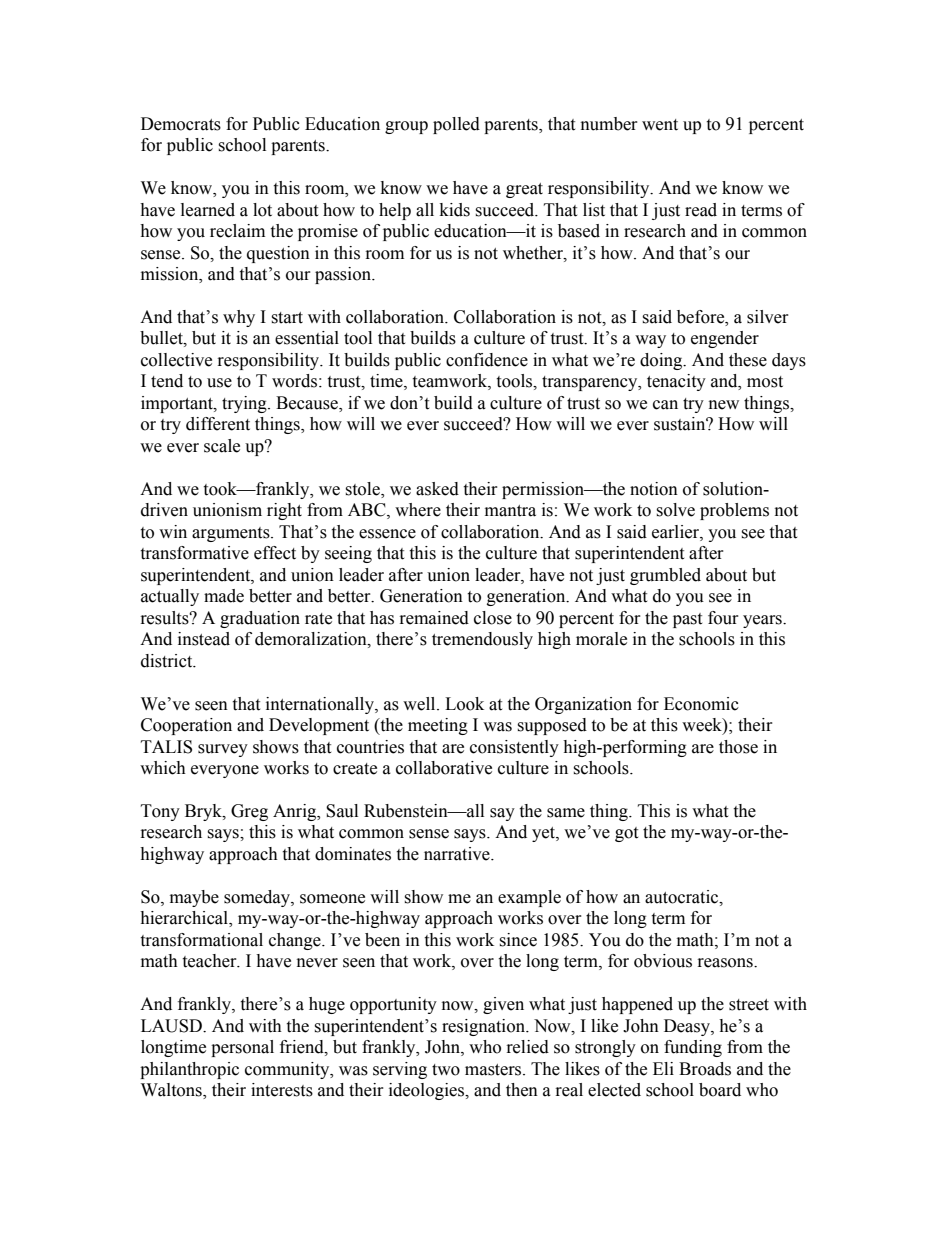  Describe the element at coordinates (242, 1048) in the screenshot. I see `personal` at that location.
